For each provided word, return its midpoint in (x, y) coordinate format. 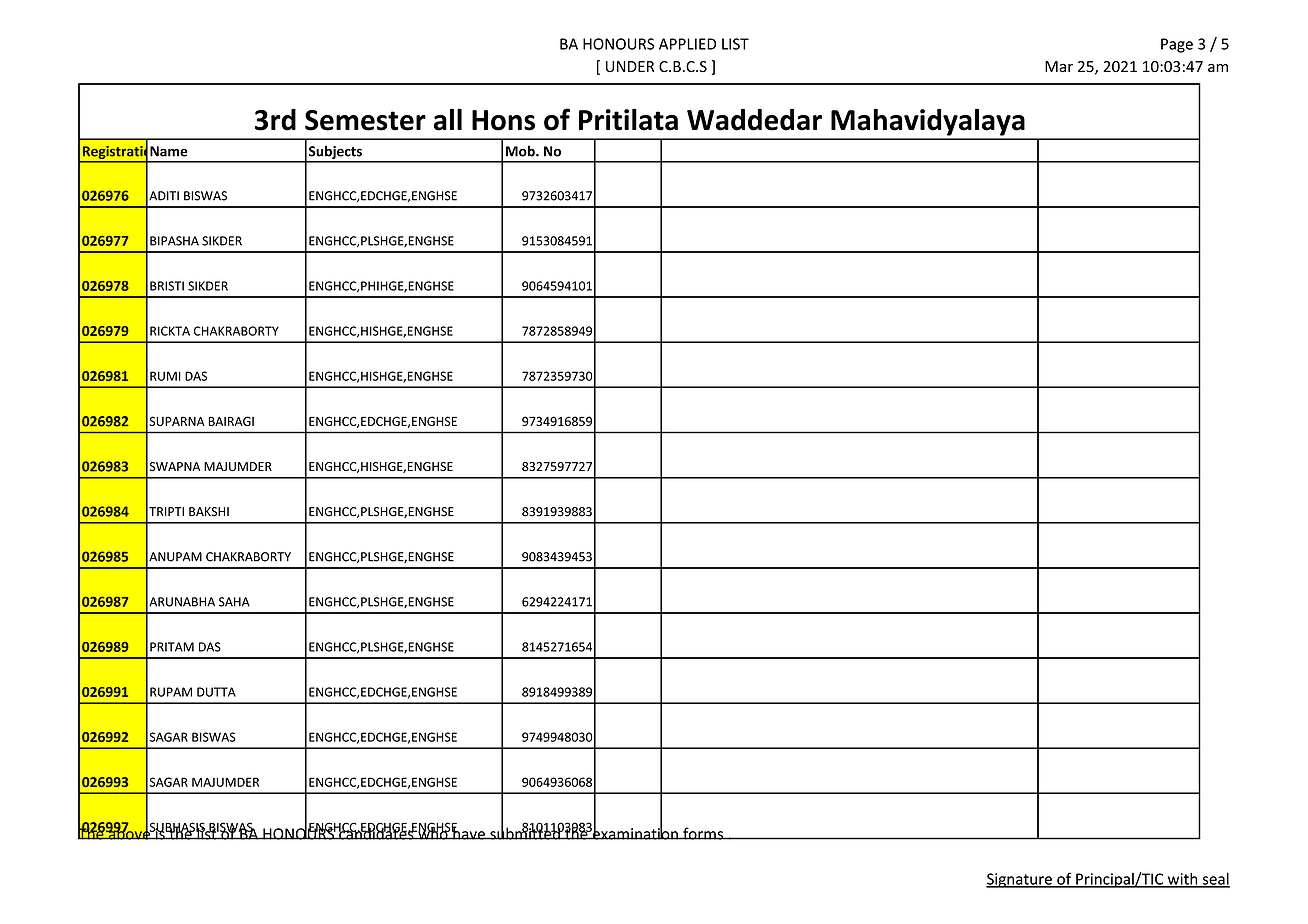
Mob (521, 151)
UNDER (630, 66)
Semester (365, 120)
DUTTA (216, 692)
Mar (1059, 67)
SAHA (234, 602)
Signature (1020, 880)
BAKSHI (209, 512)
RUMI (165, 376)
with (1182, 880)
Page (1177, 45)
